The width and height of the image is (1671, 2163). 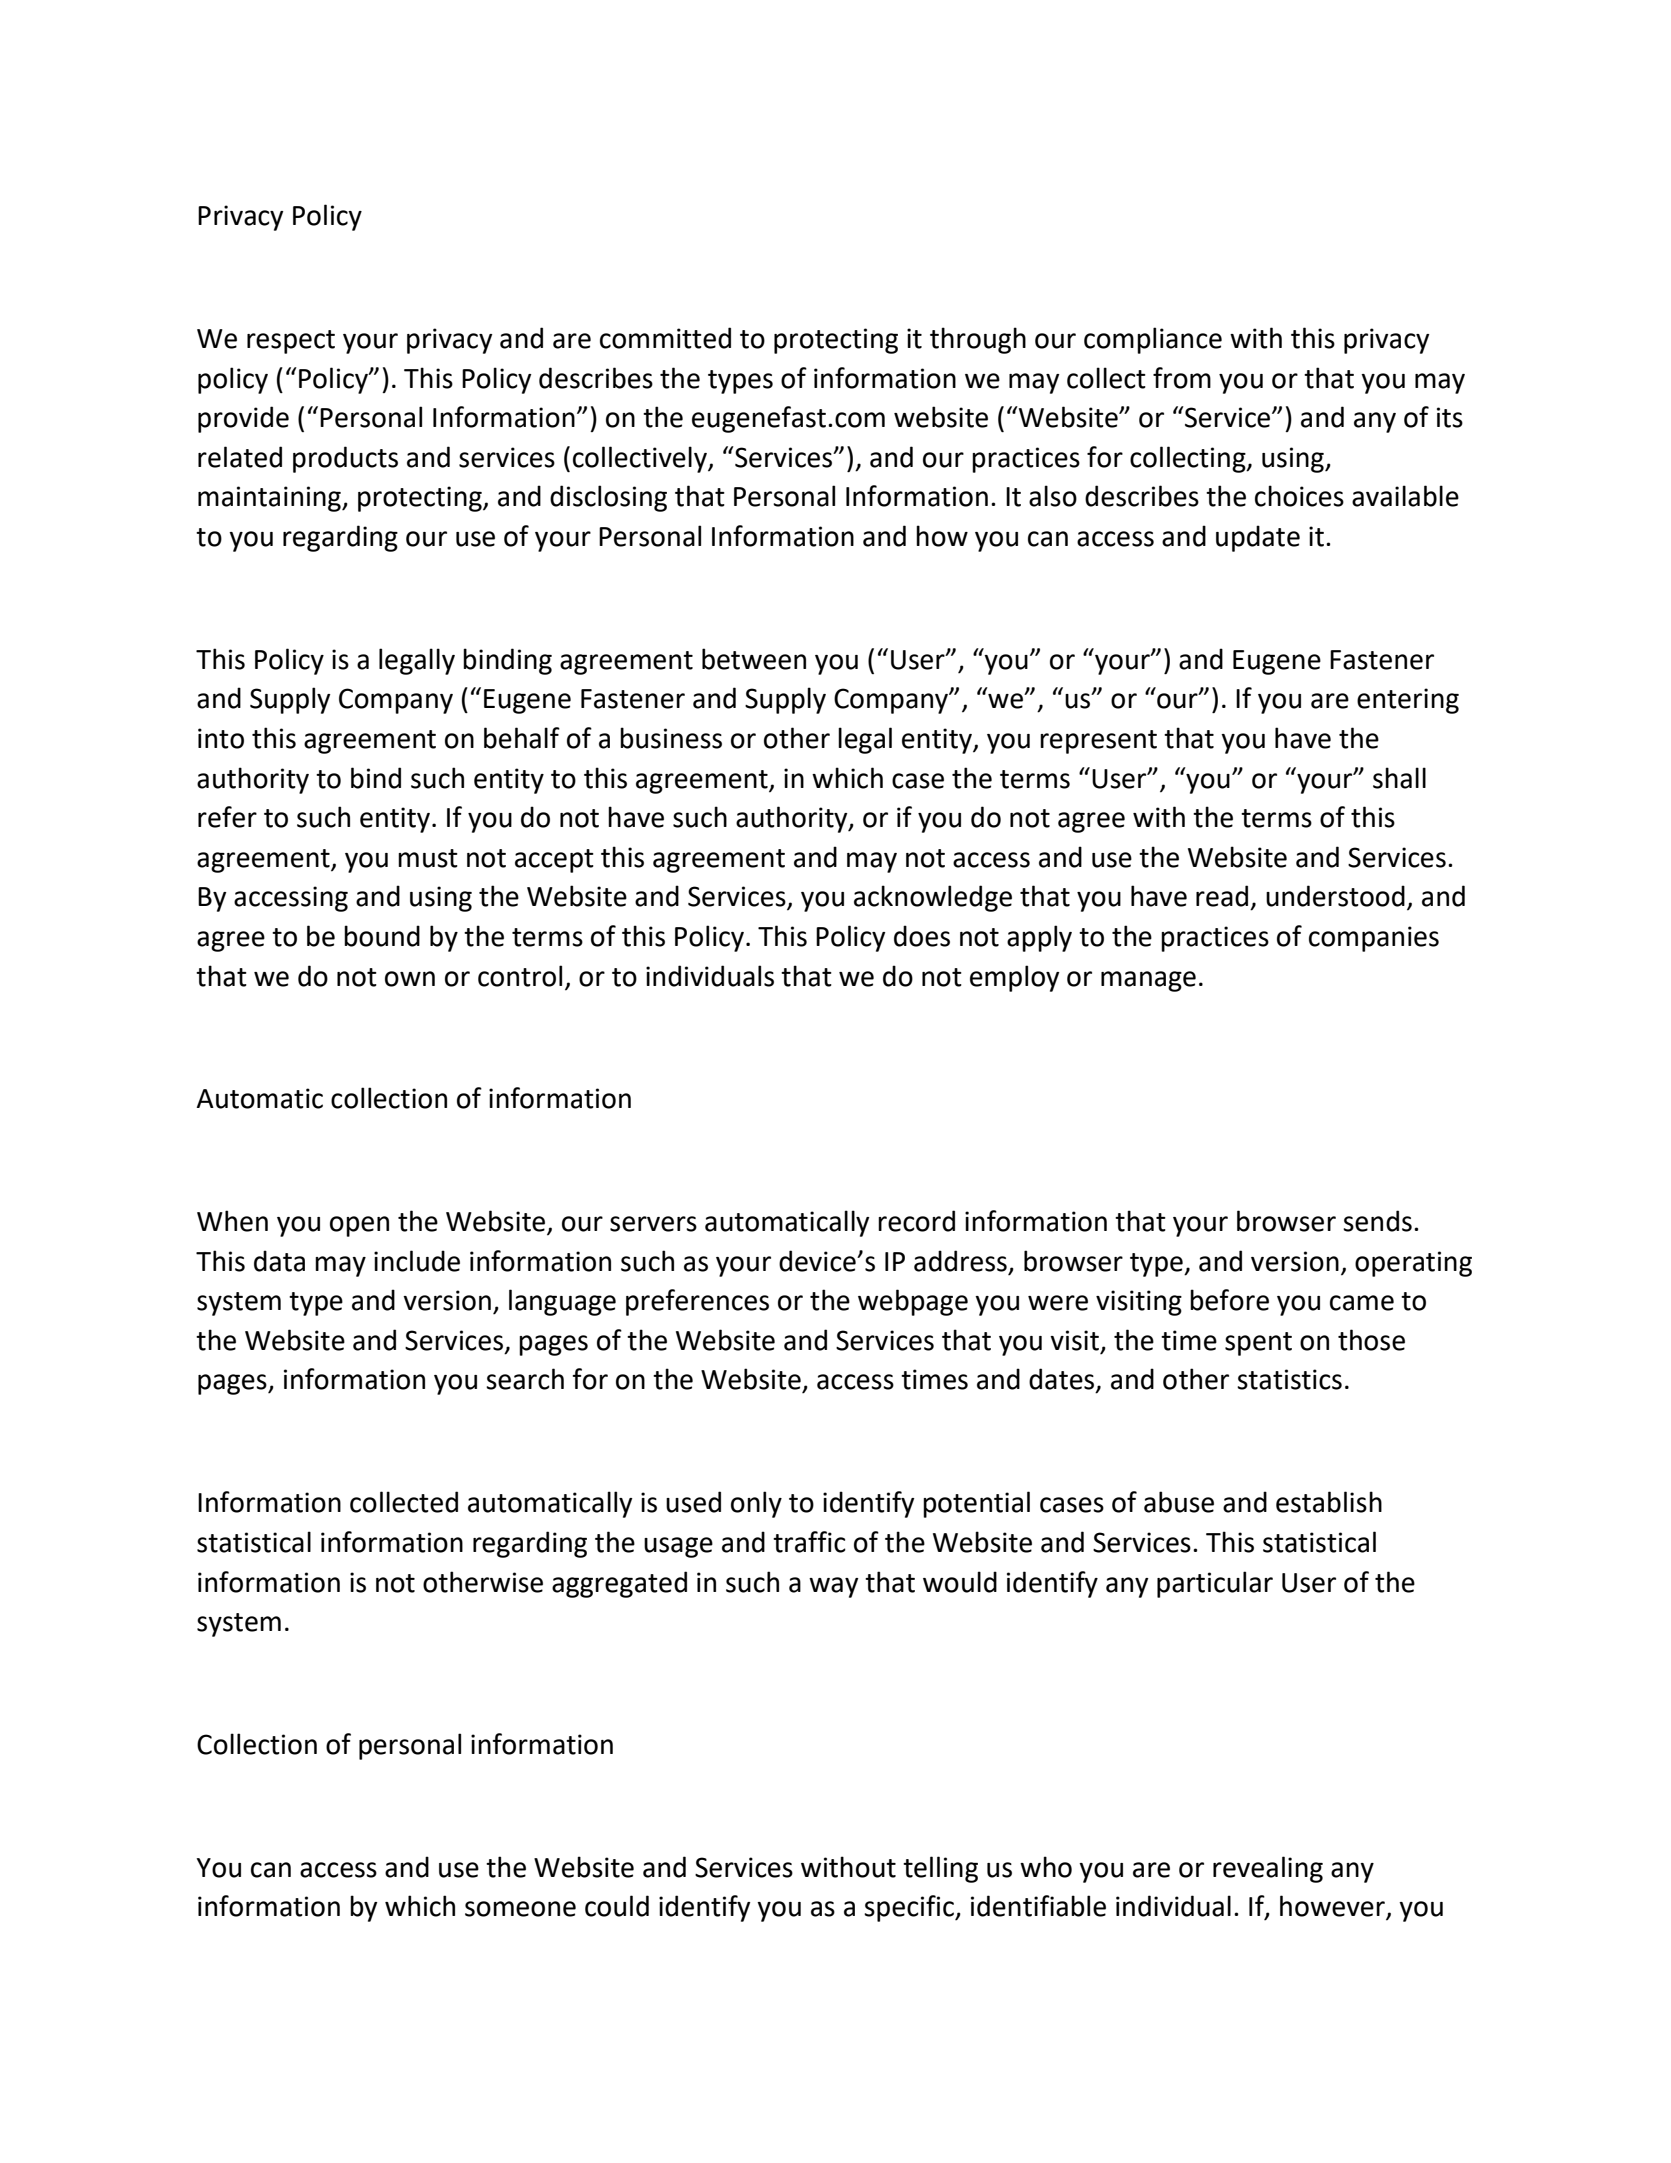 What do you see at coordinates (671, 738) in the image?
I see `business` at bounding box center [671, 738].
